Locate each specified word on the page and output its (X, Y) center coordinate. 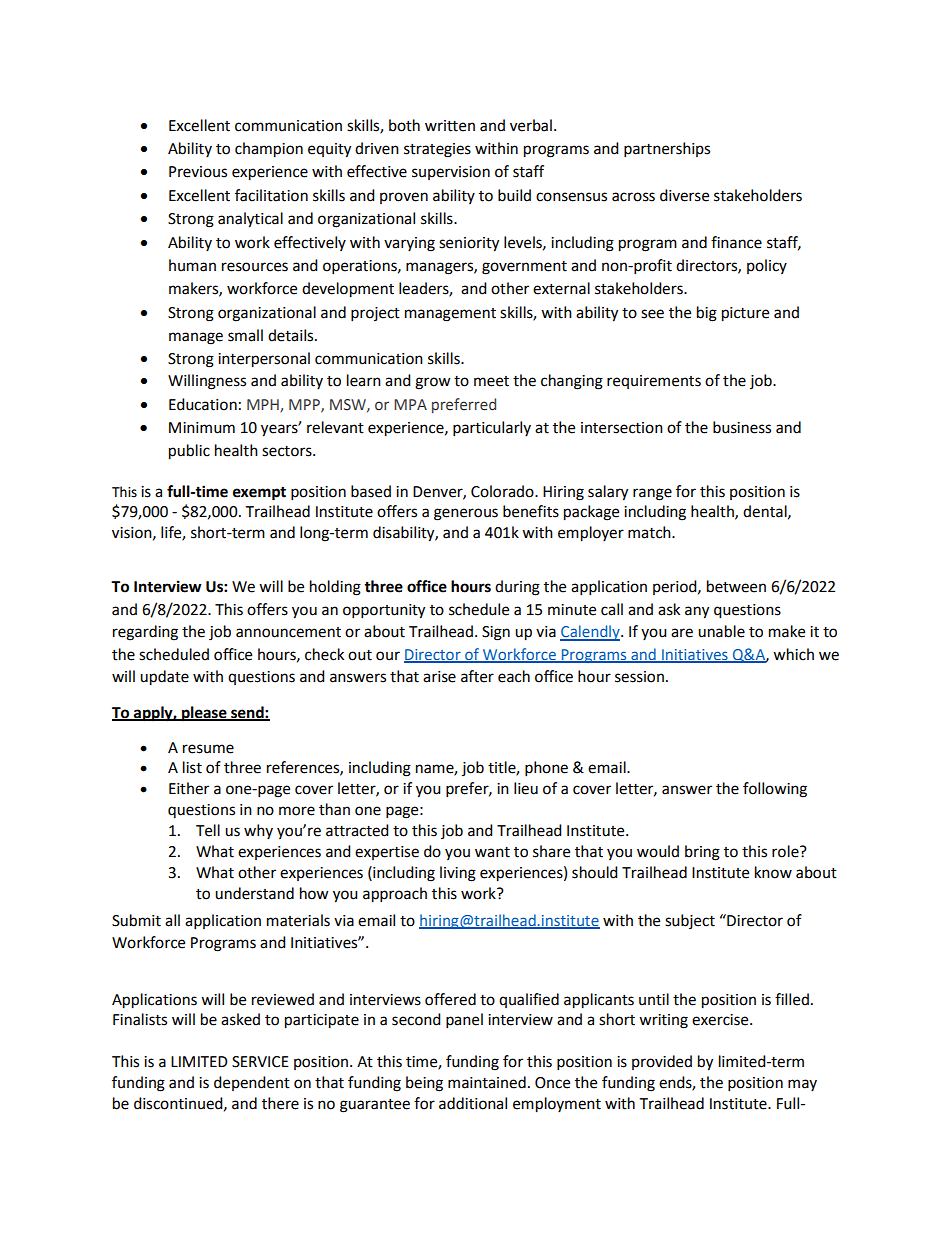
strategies (437, 150)
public (189, 452)
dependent (252, 1083)
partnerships (667, 150)
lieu (526, 788)
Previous (198, 172)
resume (208, 749)
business (742, 427)
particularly (492, 429)
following (775, 790)
